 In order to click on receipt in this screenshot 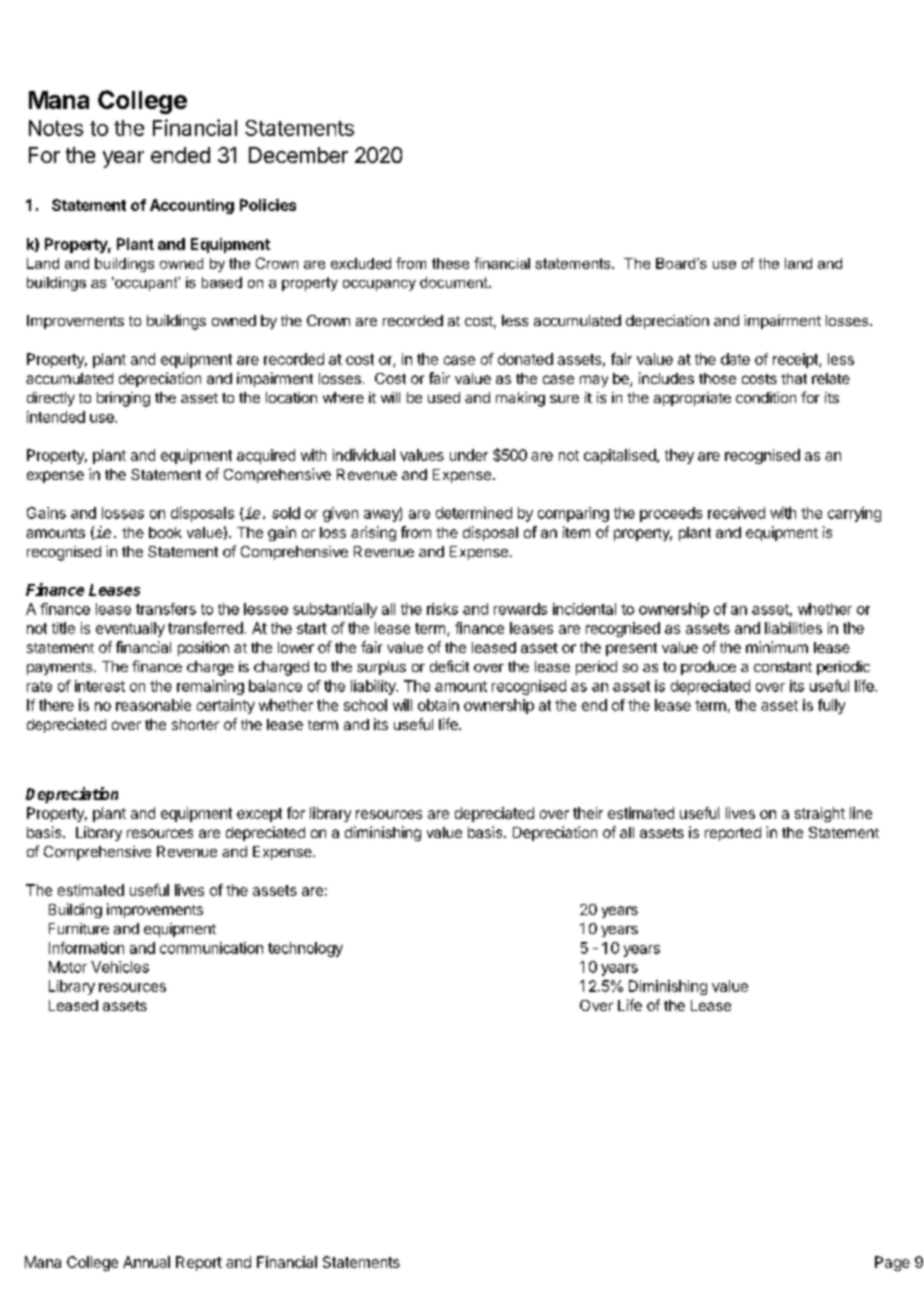, I will do `click(796, 360)`.
